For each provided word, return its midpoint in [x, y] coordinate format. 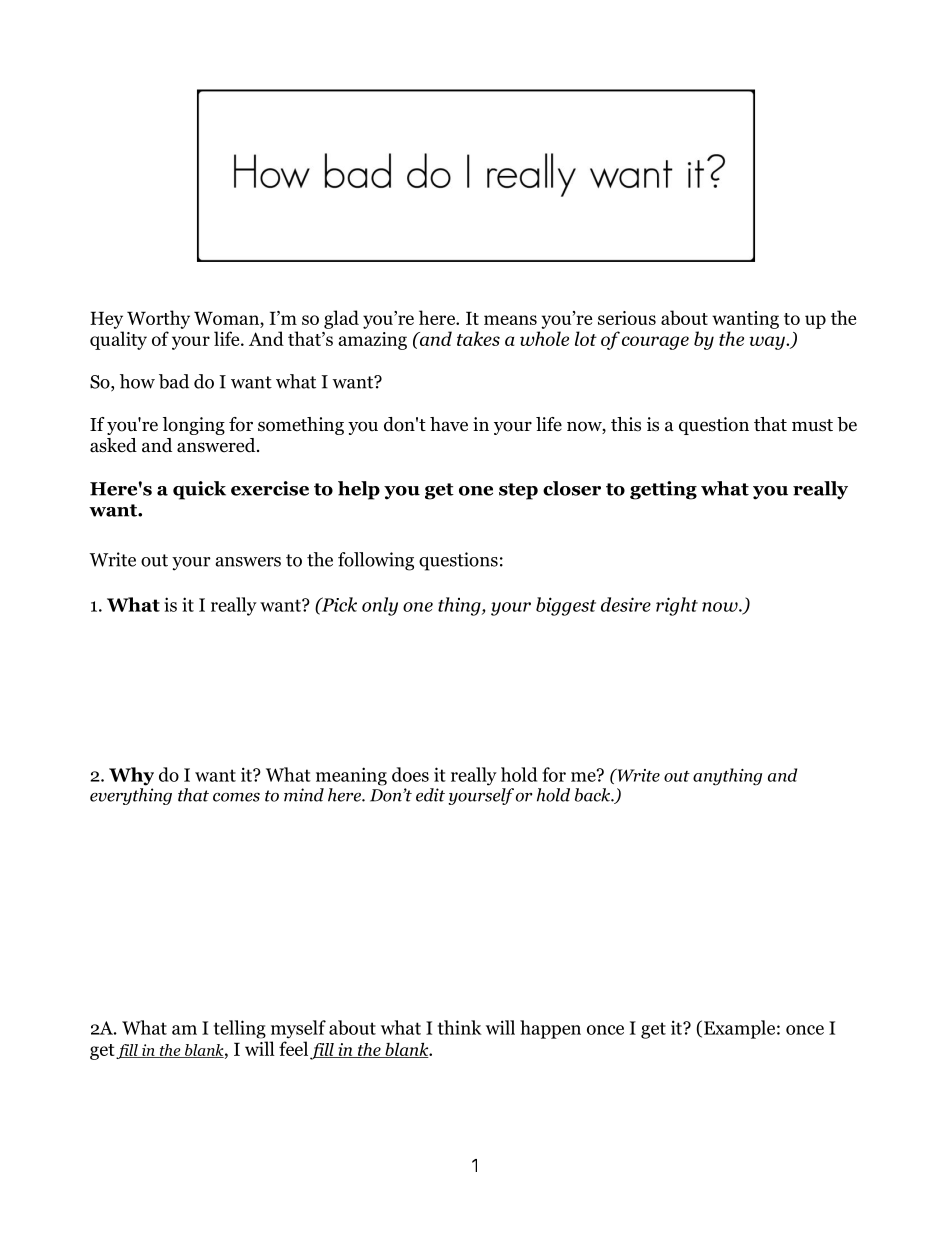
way [768, 343]
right [677, 606]
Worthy [158, 319]
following [376, 561]
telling [240, 1029]
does [410, 774]
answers [248, 562]
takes [478, 338]
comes [236, 797]
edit [430, 795]
